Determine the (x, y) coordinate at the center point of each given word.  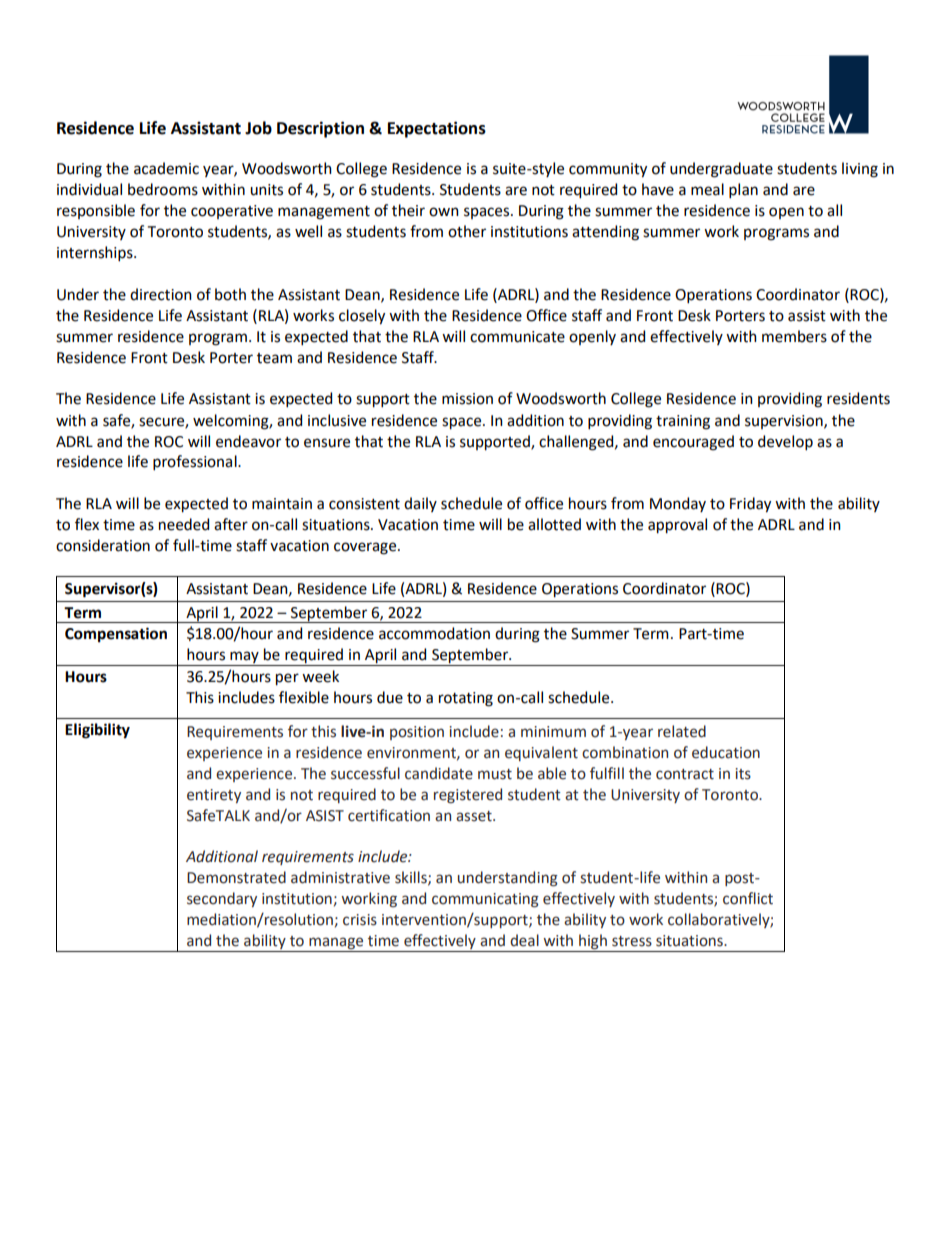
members (794, 336)
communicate (517, 337)
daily (420, 504)
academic (166, 168)
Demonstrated (236, 877)
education (726, 752)
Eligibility (97, 731)
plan (743, 190)
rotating (466, 699)
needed (184, 524)
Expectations (437, 129)
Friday (750, 505)
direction (161, 294)
